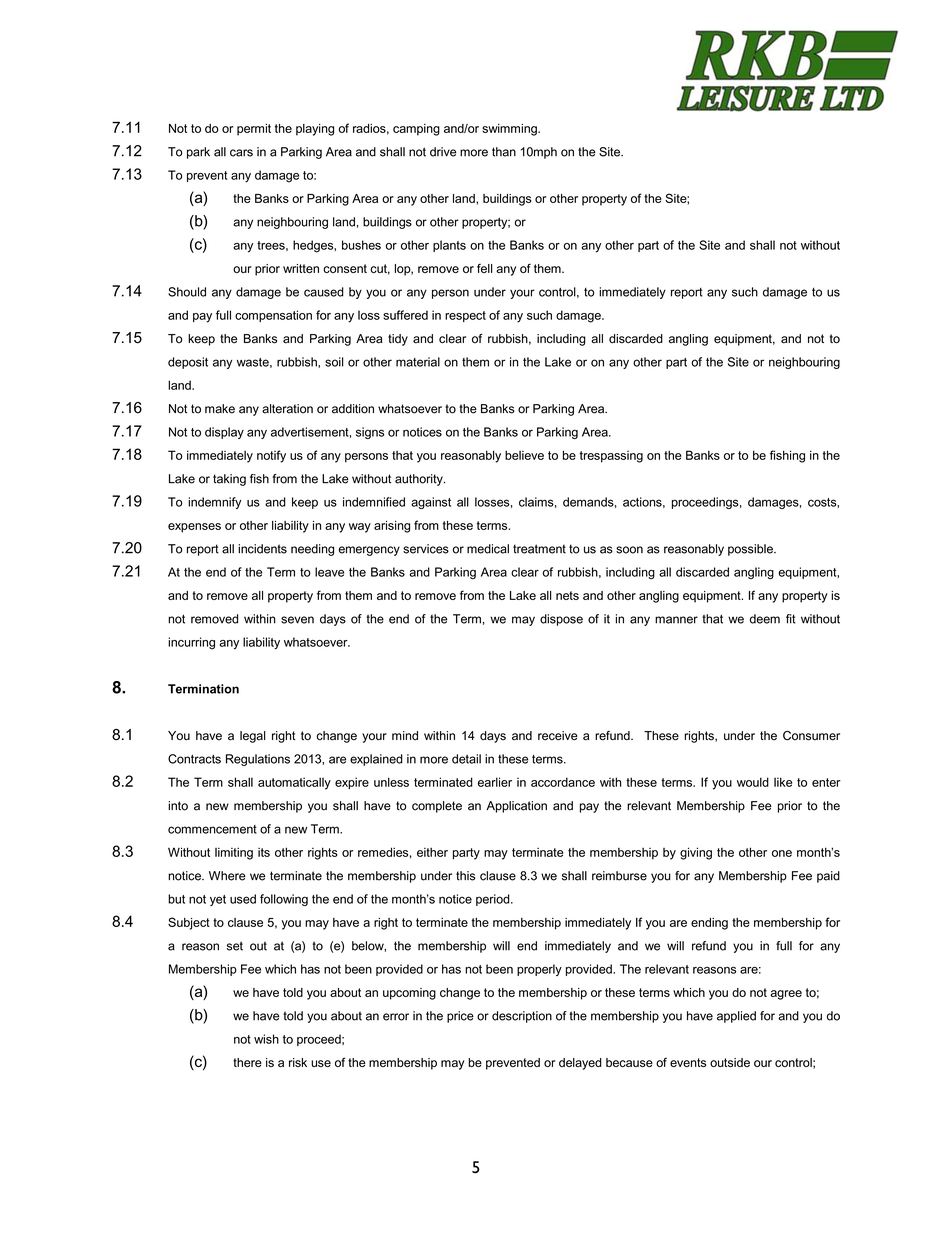  I want to click on wish, so click(266, 1039).
